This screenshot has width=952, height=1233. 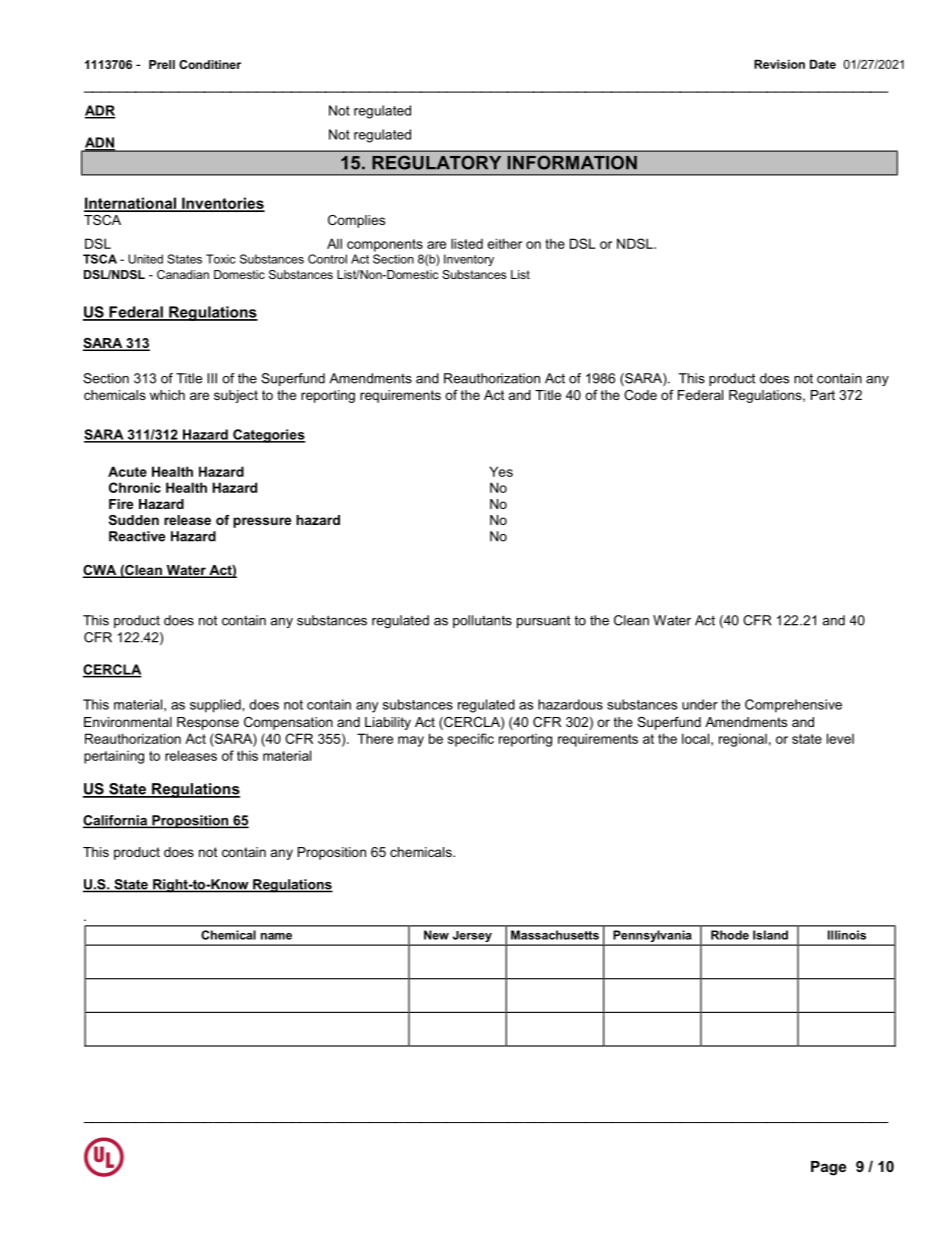 What do you see at coordinates (436, 162) in the screenshot?
I see `REGULATORY` at bounding box center [436, 162].
